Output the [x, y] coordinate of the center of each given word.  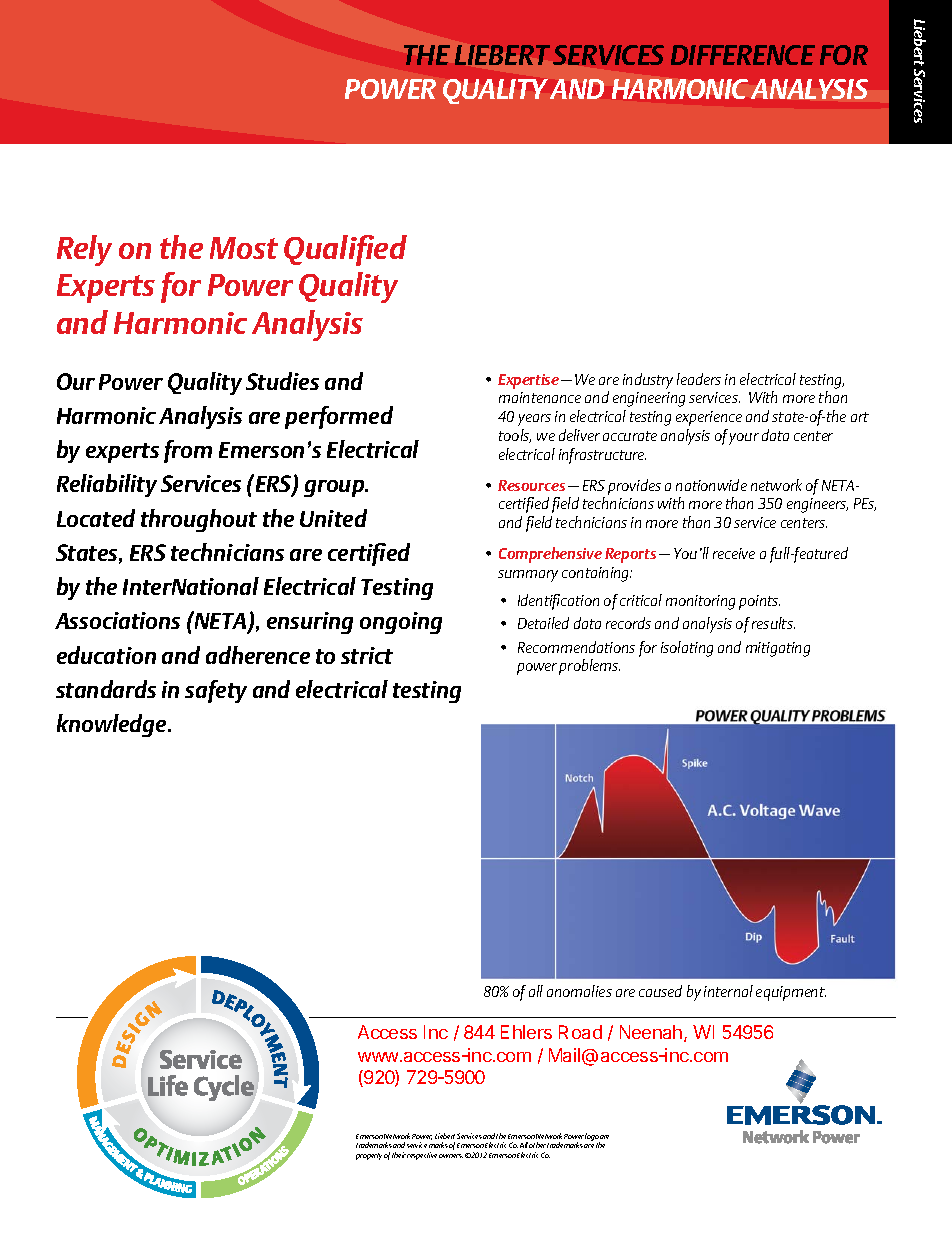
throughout [199, 520]
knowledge [113, 725]
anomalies [579, 991]
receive [734, 553]
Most [244, 248]
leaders [699, 379]
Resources [531, 485]
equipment [791, 993]
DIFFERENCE [743, 55]
